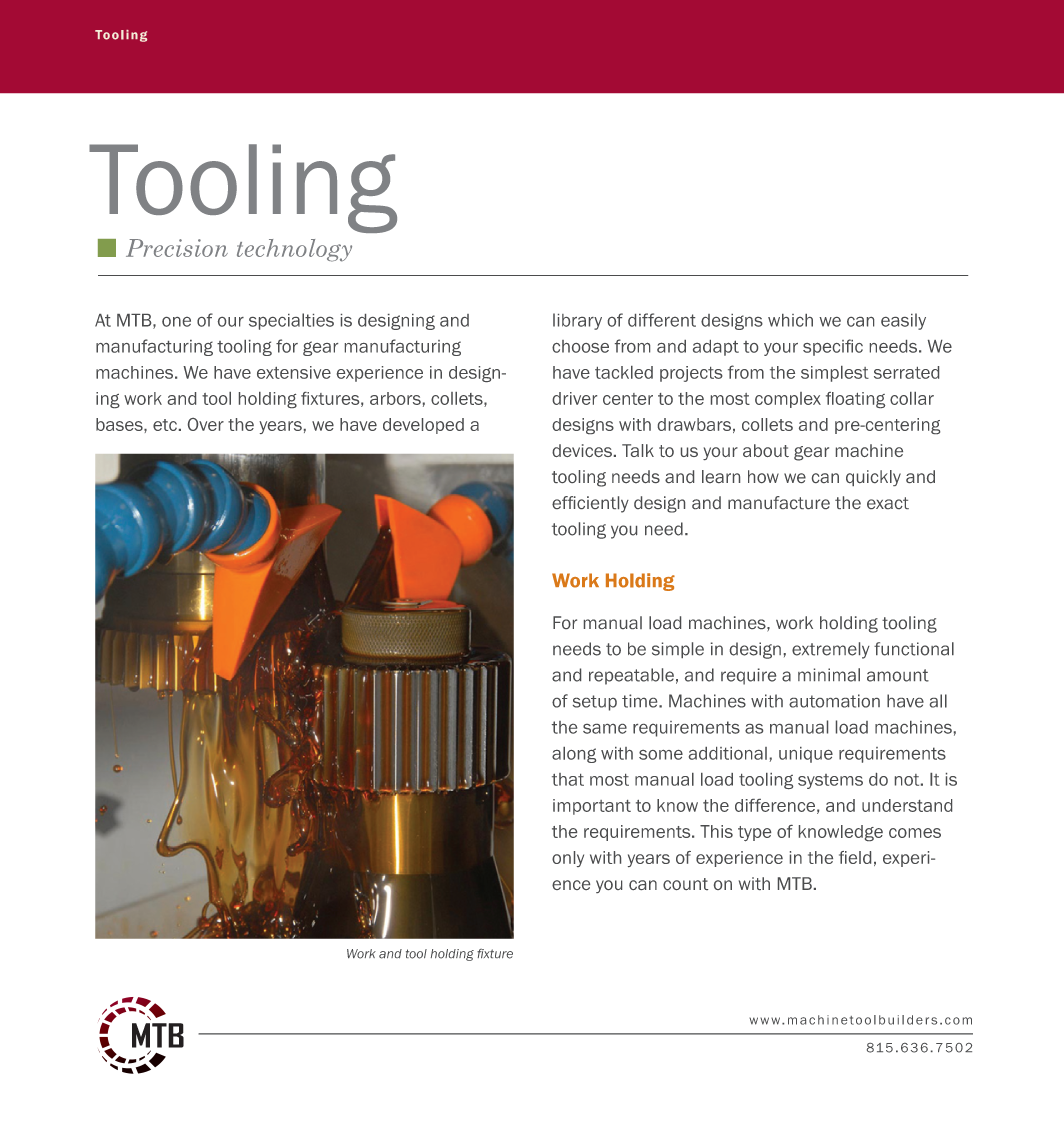  I want to click on exact, so click(888, 503).
